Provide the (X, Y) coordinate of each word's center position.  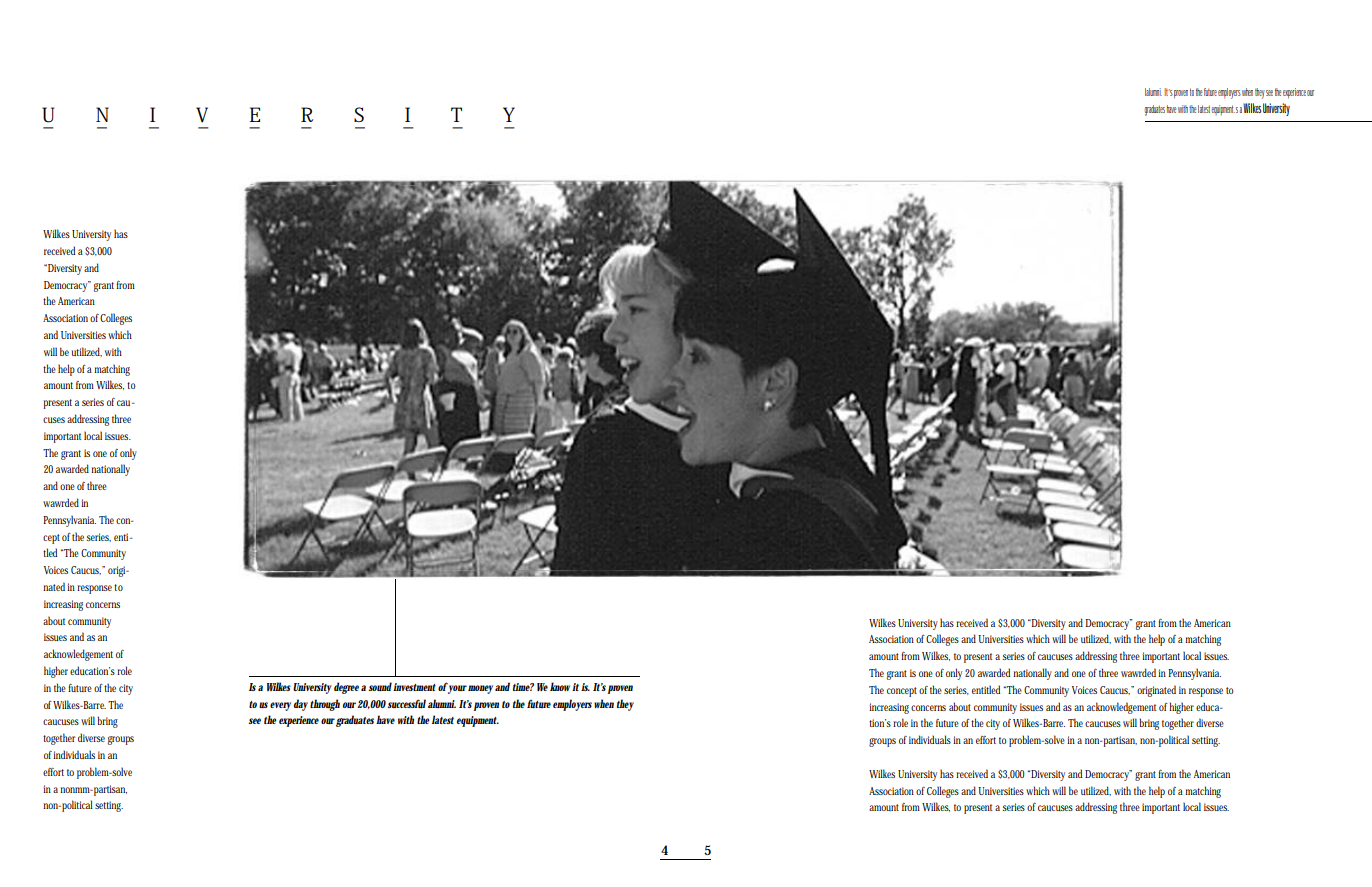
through (325, 705)
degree (346, 688)
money (480, 689)
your (457, 688)
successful (406, 703)
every (280, 706)
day (301, 705)
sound (380, 686)
